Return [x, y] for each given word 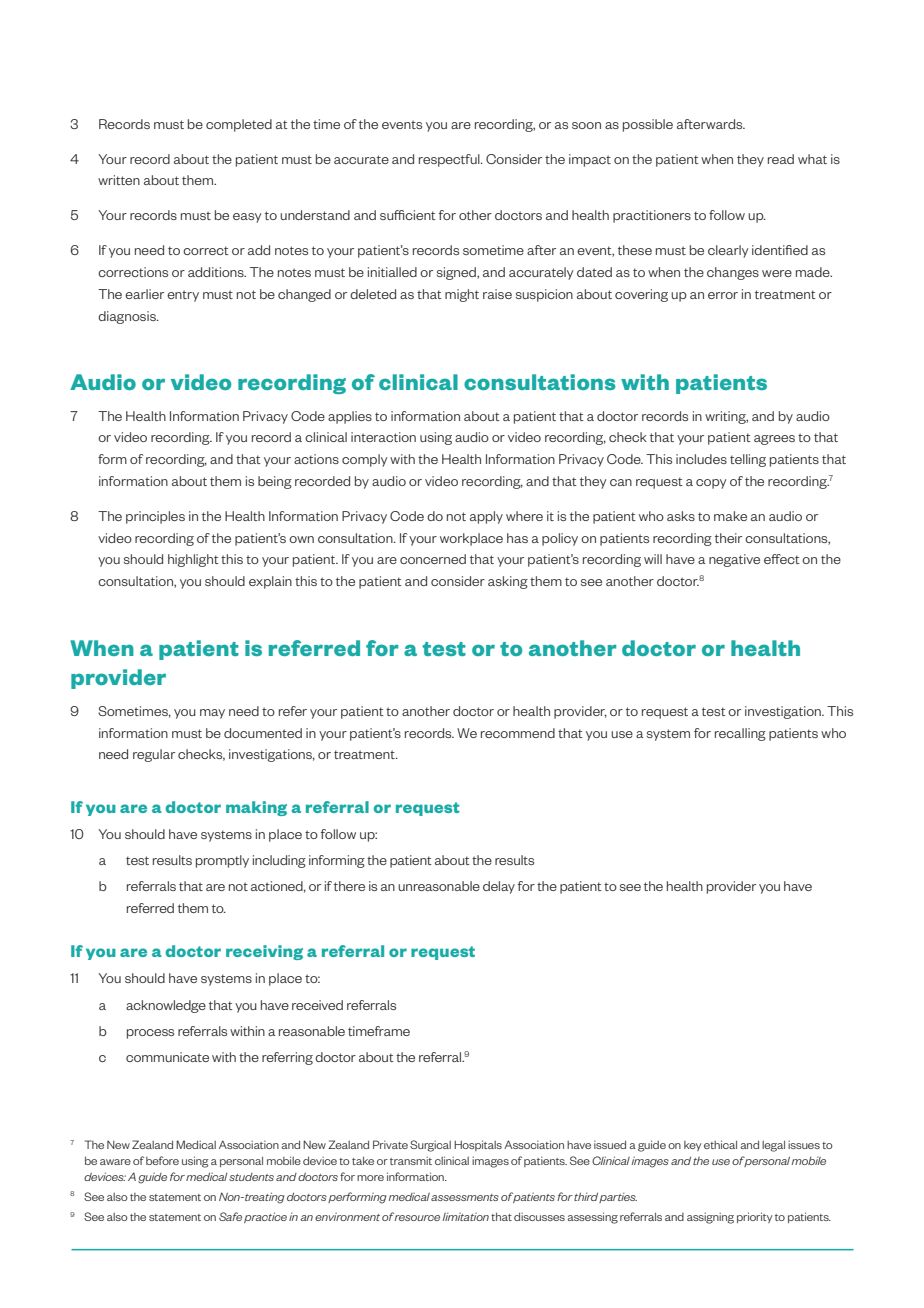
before [162, 1160]
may [212, 714]
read [781, 159]
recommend [518, 733]
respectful [450, 160]
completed [239, 125]
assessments [465, 1197]
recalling [740, 734]
